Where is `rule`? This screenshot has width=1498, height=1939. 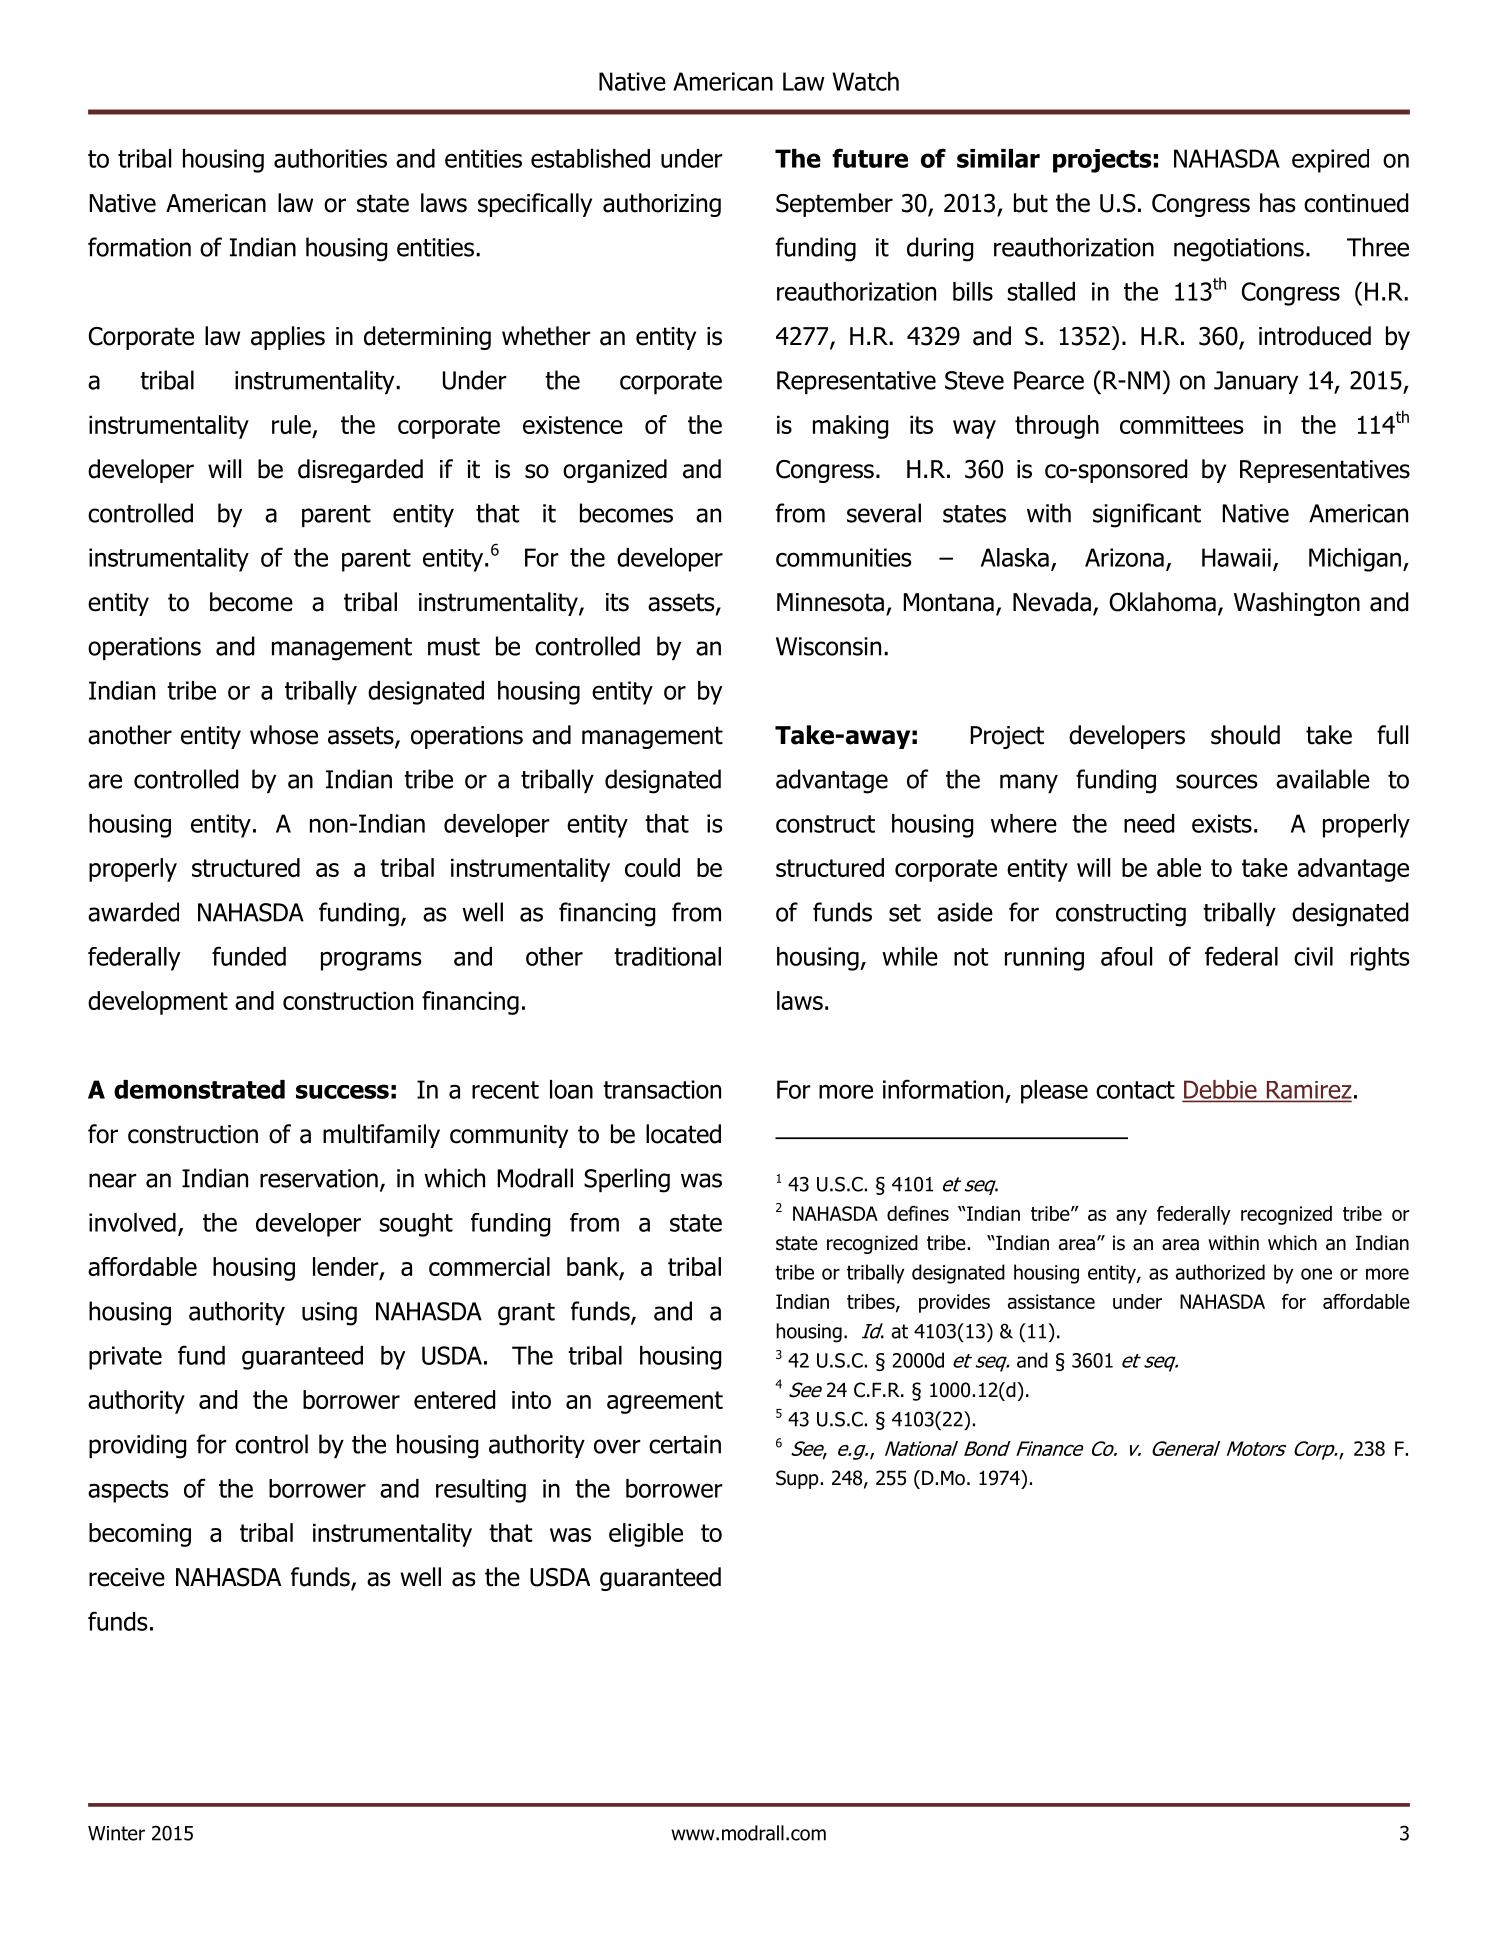 rule is located at coordinates (291, 424).
